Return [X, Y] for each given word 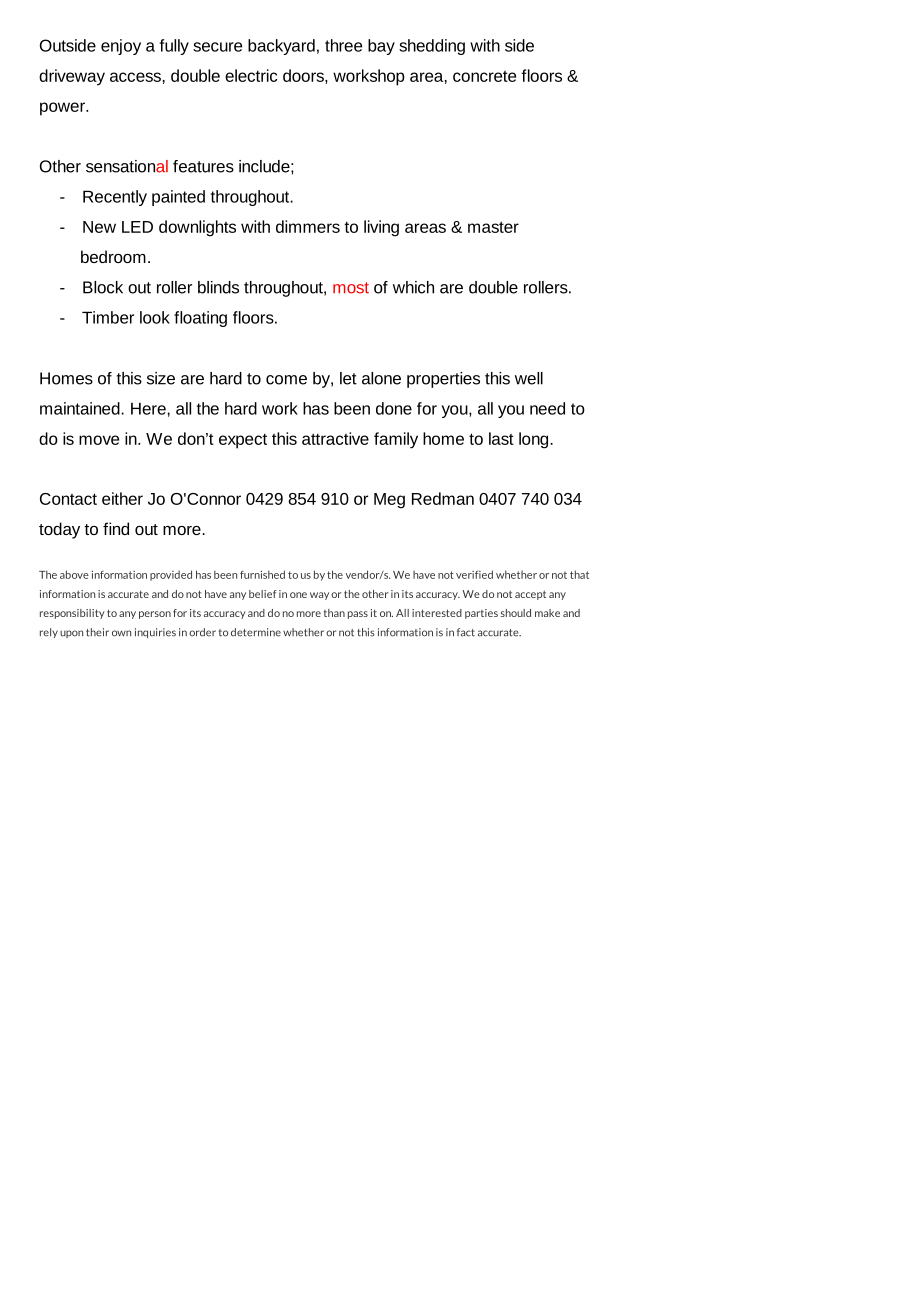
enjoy [121, 47]
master [493, 227]
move [99, 440]
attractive [335, 438]
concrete [484, 76]
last [501, 438]
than [334, 613]
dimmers [308, 226]
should [516, 613]
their [97, 632]
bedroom [113, 256]
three [343, 45]
